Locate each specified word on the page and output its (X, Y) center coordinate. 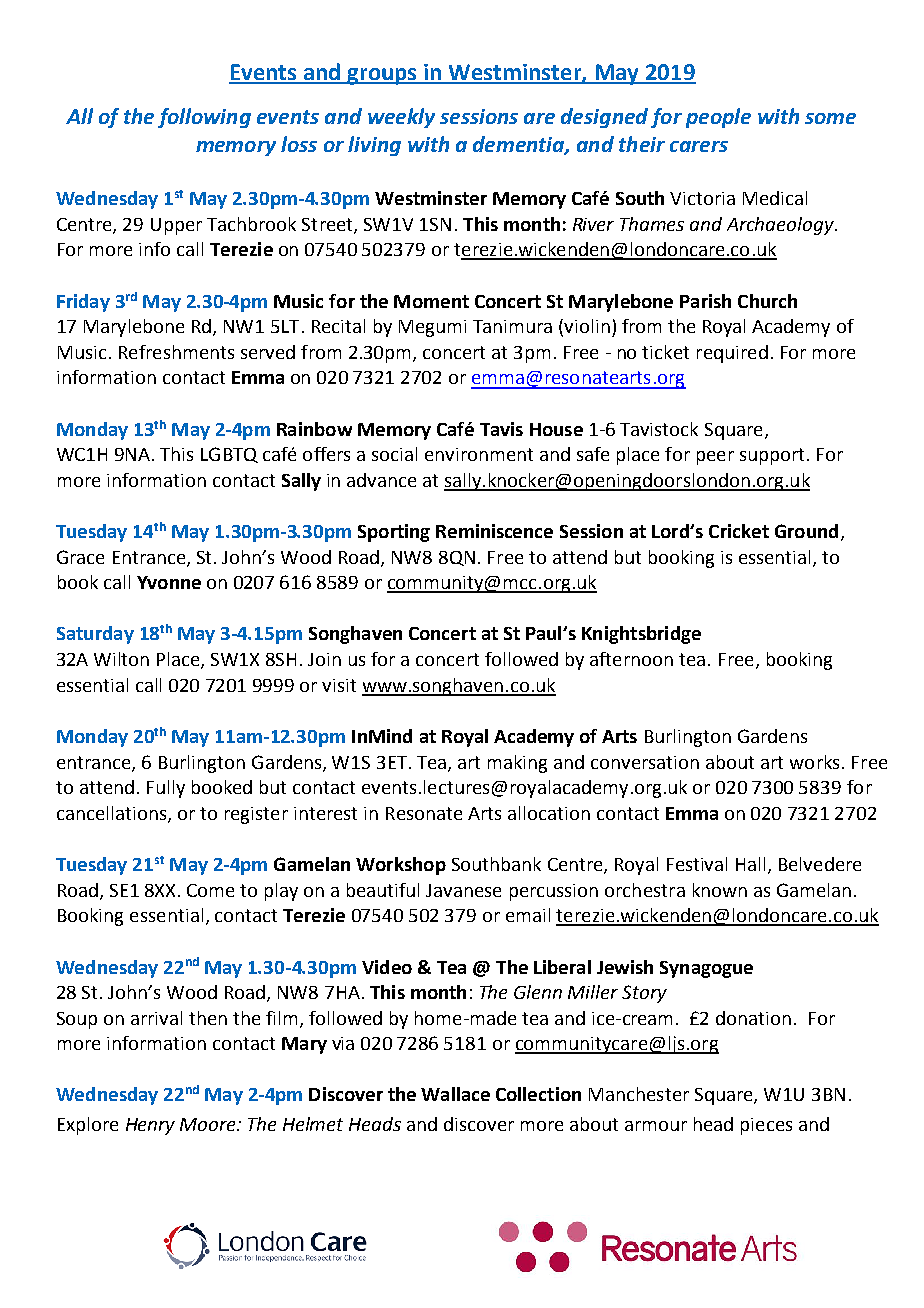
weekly (401, 118)
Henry (150, 1126)
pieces (766, 1126)
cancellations (113, 814)
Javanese (463, 890)
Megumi (432, 328)
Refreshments (176, 352)
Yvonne (169, 582)
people (718, 118)
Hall (750, 864)
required (732, 354)
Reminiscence (494, 531)
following (204, 118)
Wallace (455, 1094)
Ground (806, 531)
